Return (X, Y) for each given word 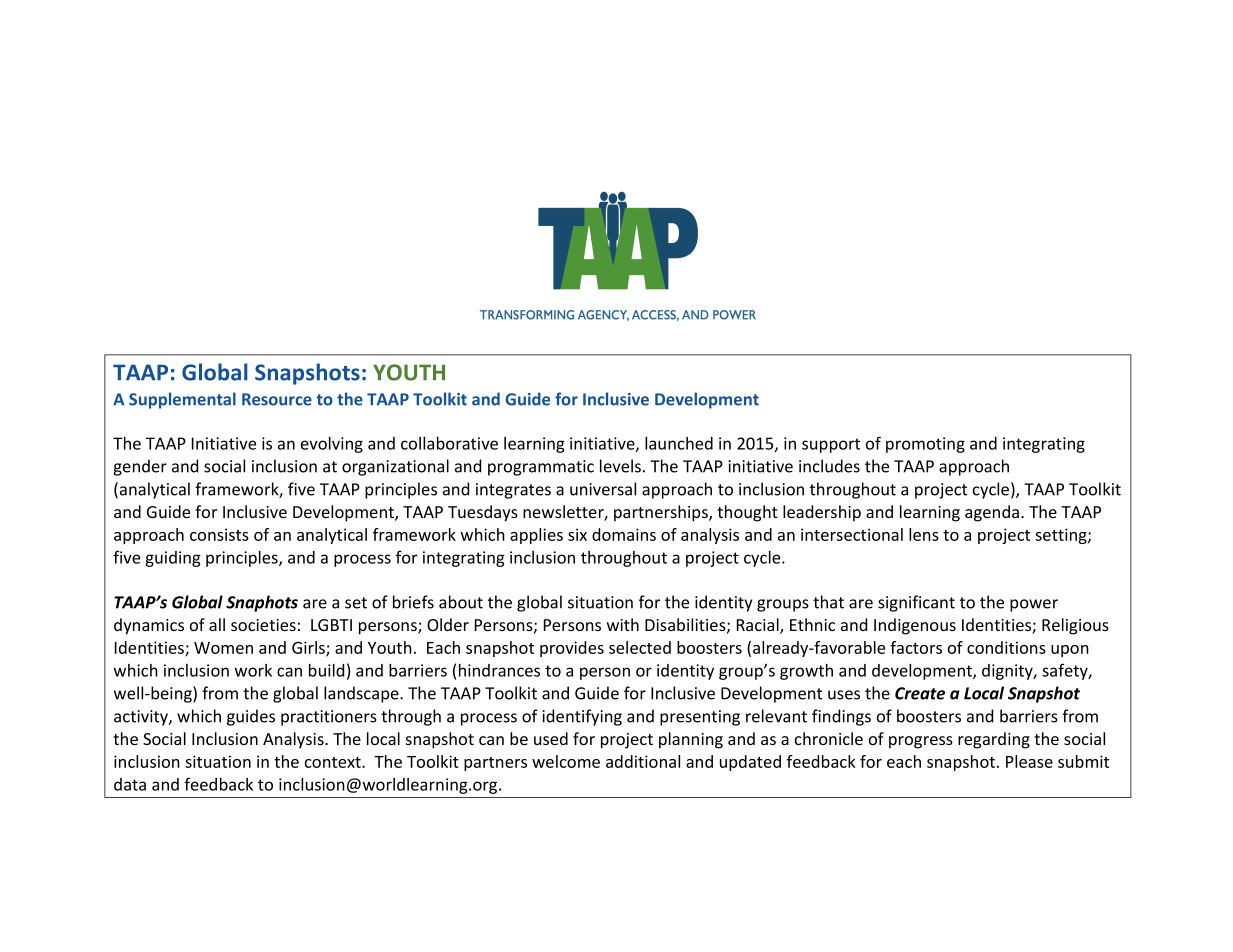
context (334, 762)
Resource (277, 399)
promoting (925, 445)
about (461, 602)
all (217, 624)
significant (916, 603)
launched (679, 443)
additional (643, 761)
